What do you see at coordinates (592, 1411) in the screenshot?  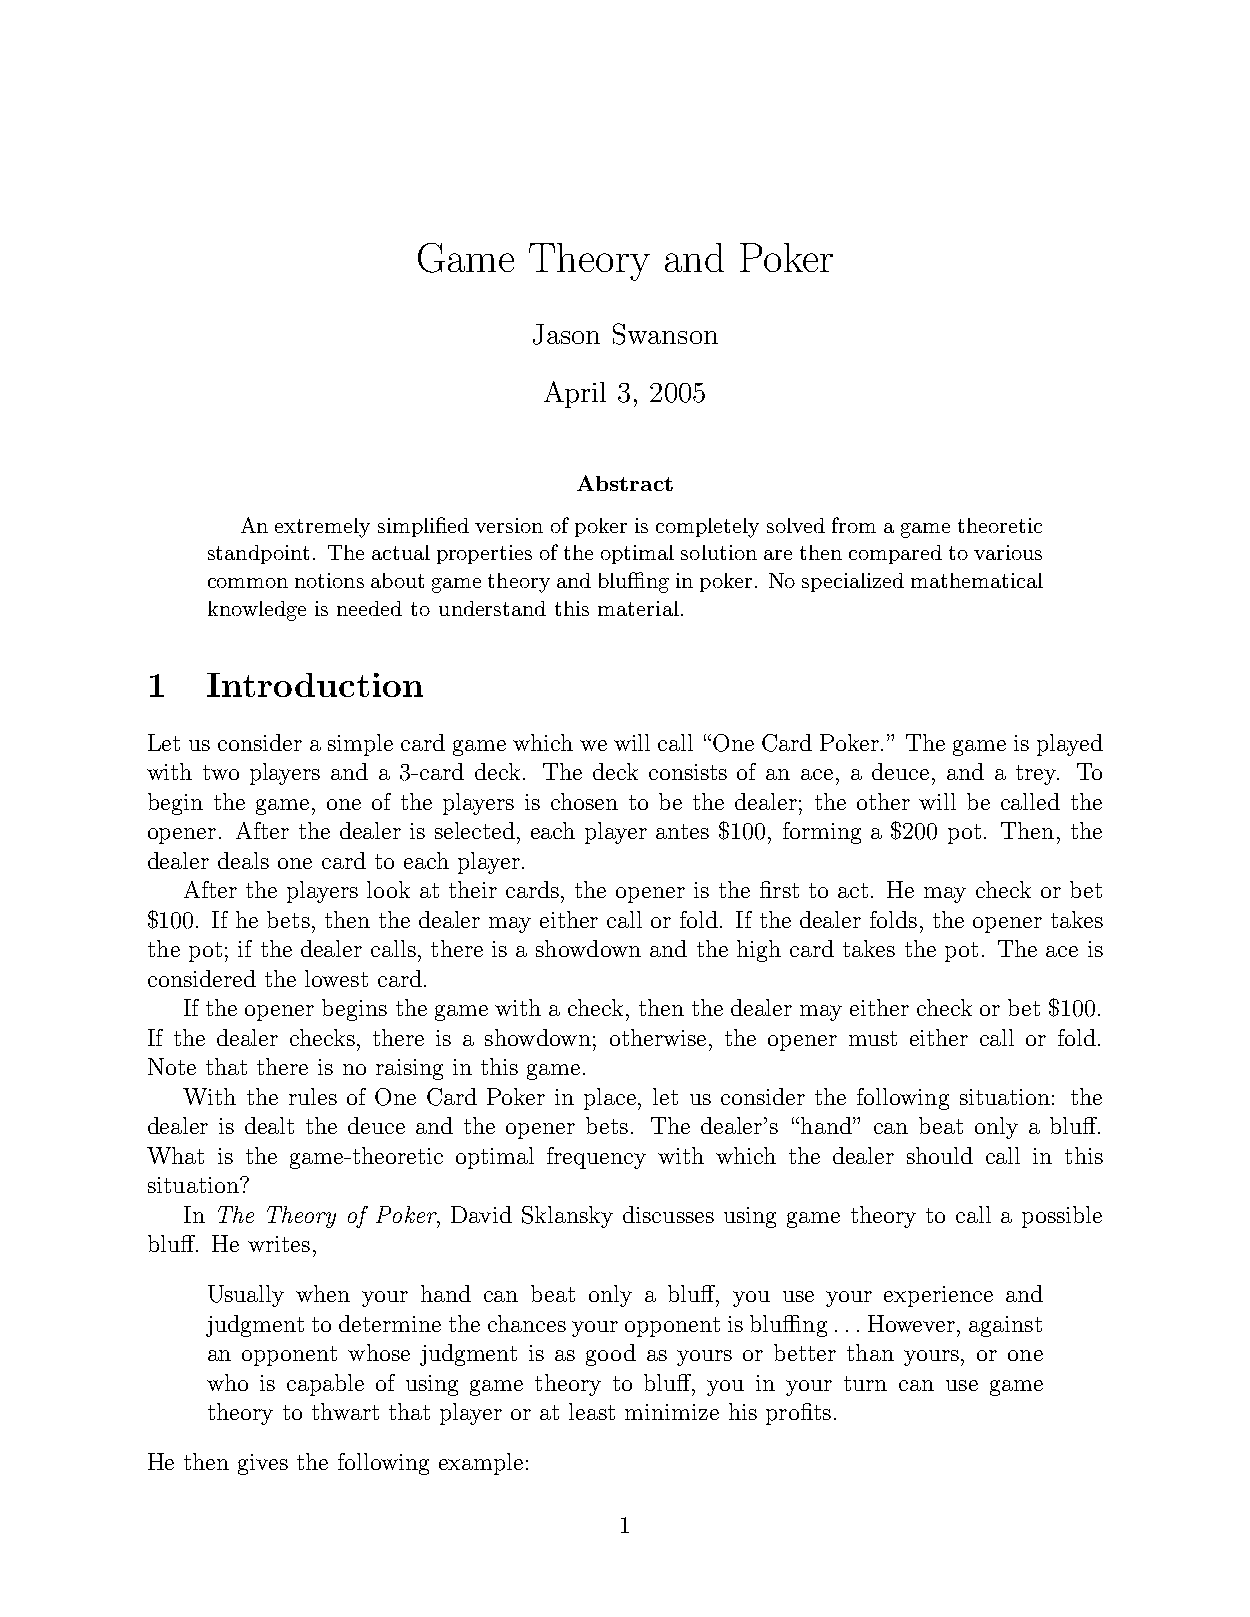 I see `least` at bounding box center [592, 1411].
